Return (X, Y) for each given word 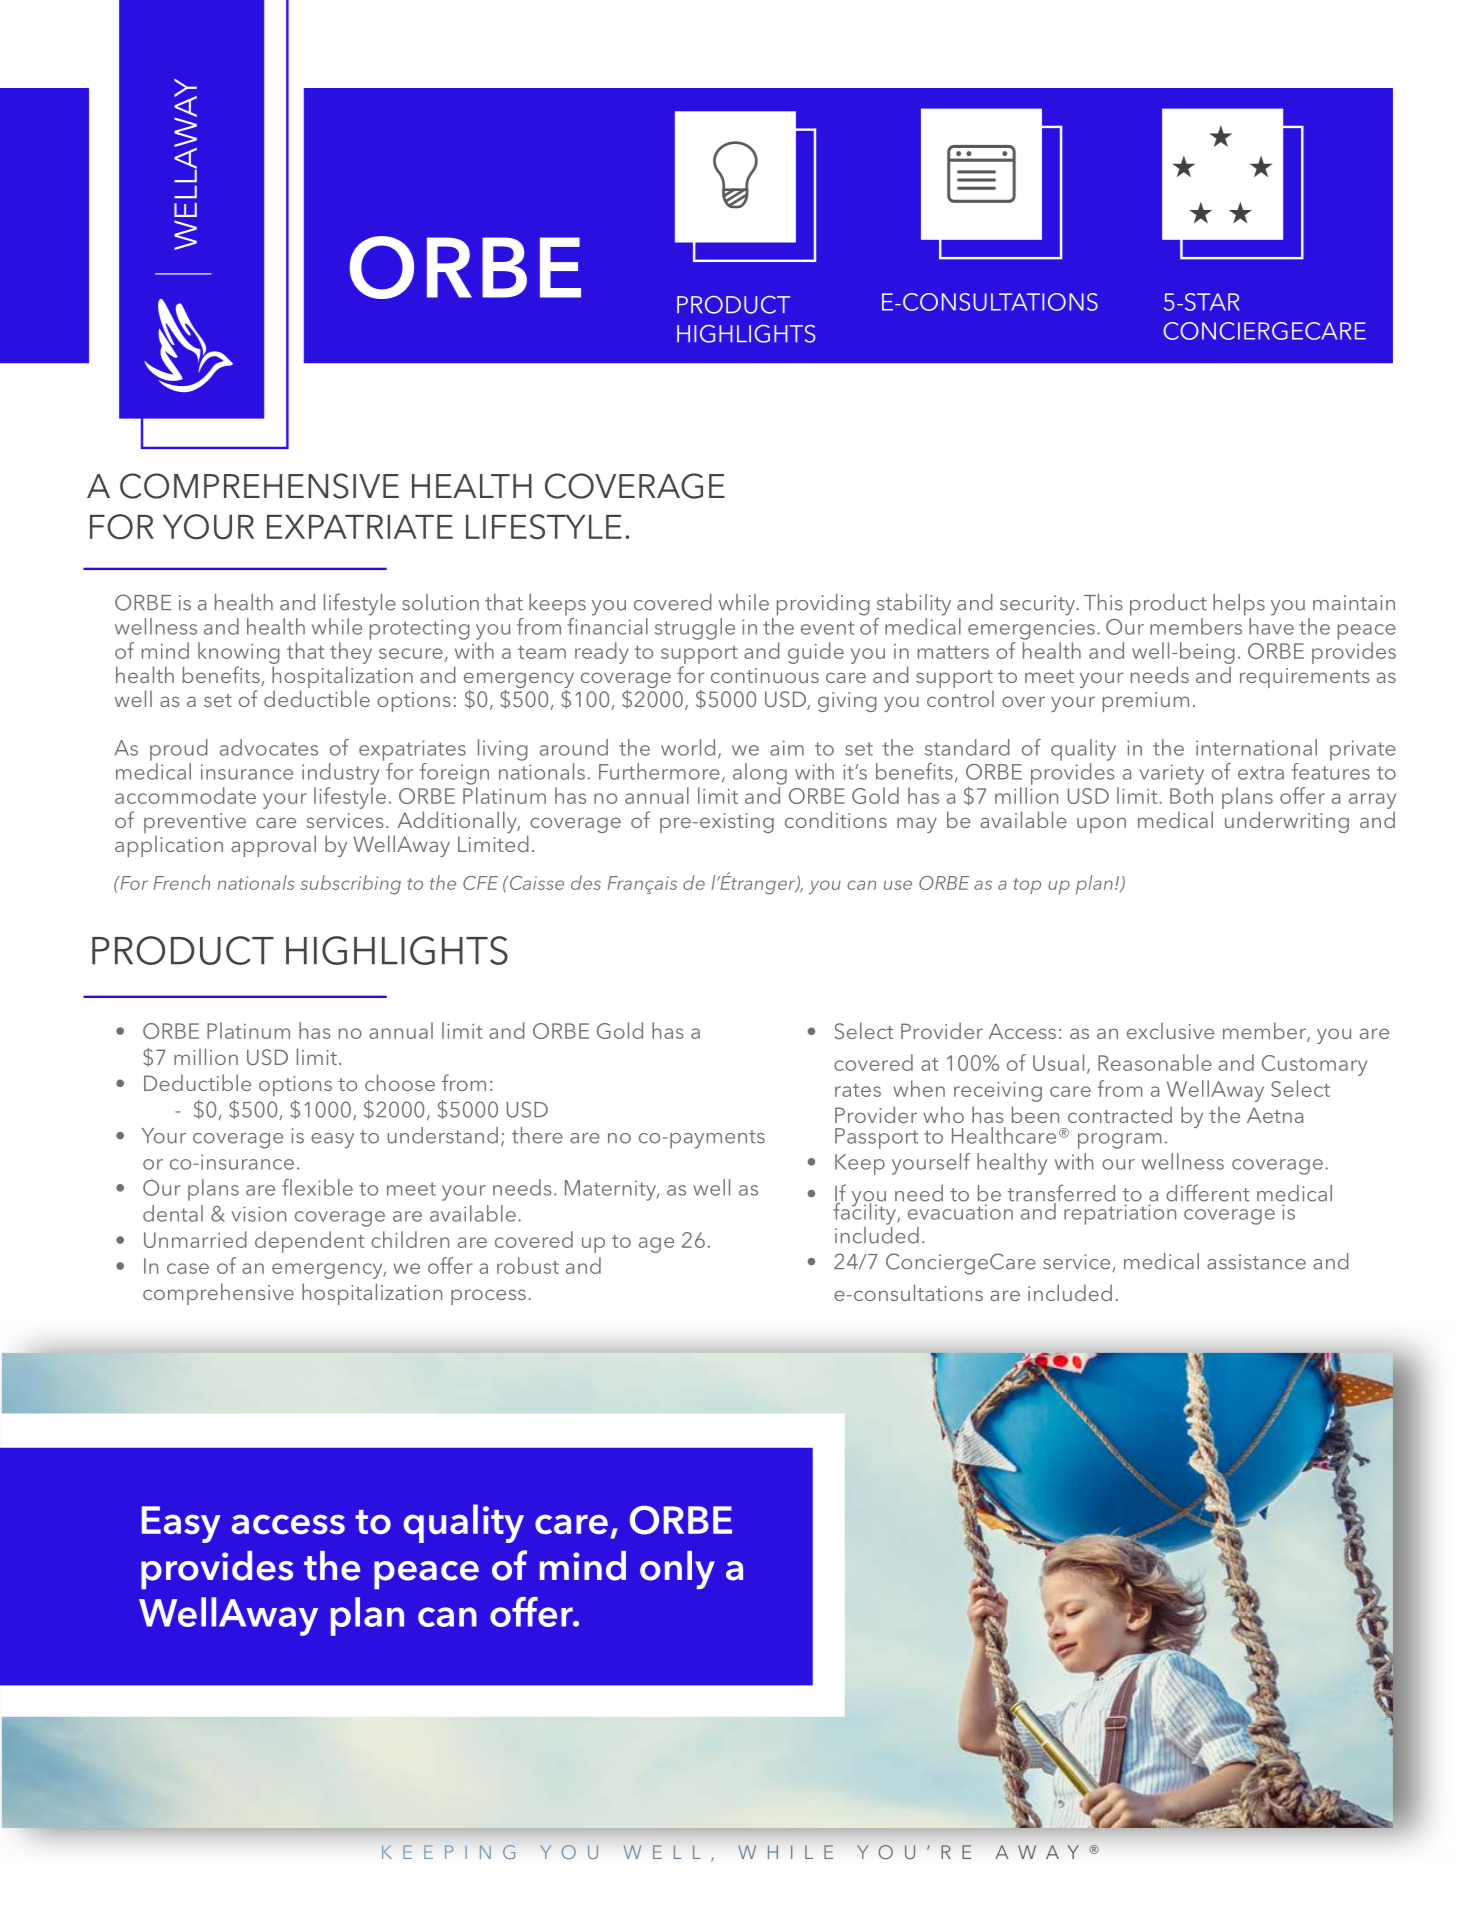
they (351, 653)
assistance (1256, 1262)
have (1271, 626)
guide (816, 653)
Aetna (1275, 1115)
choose (400, 1082)
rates (858, 1090)
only (677, 1570)
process (488, 1297)
